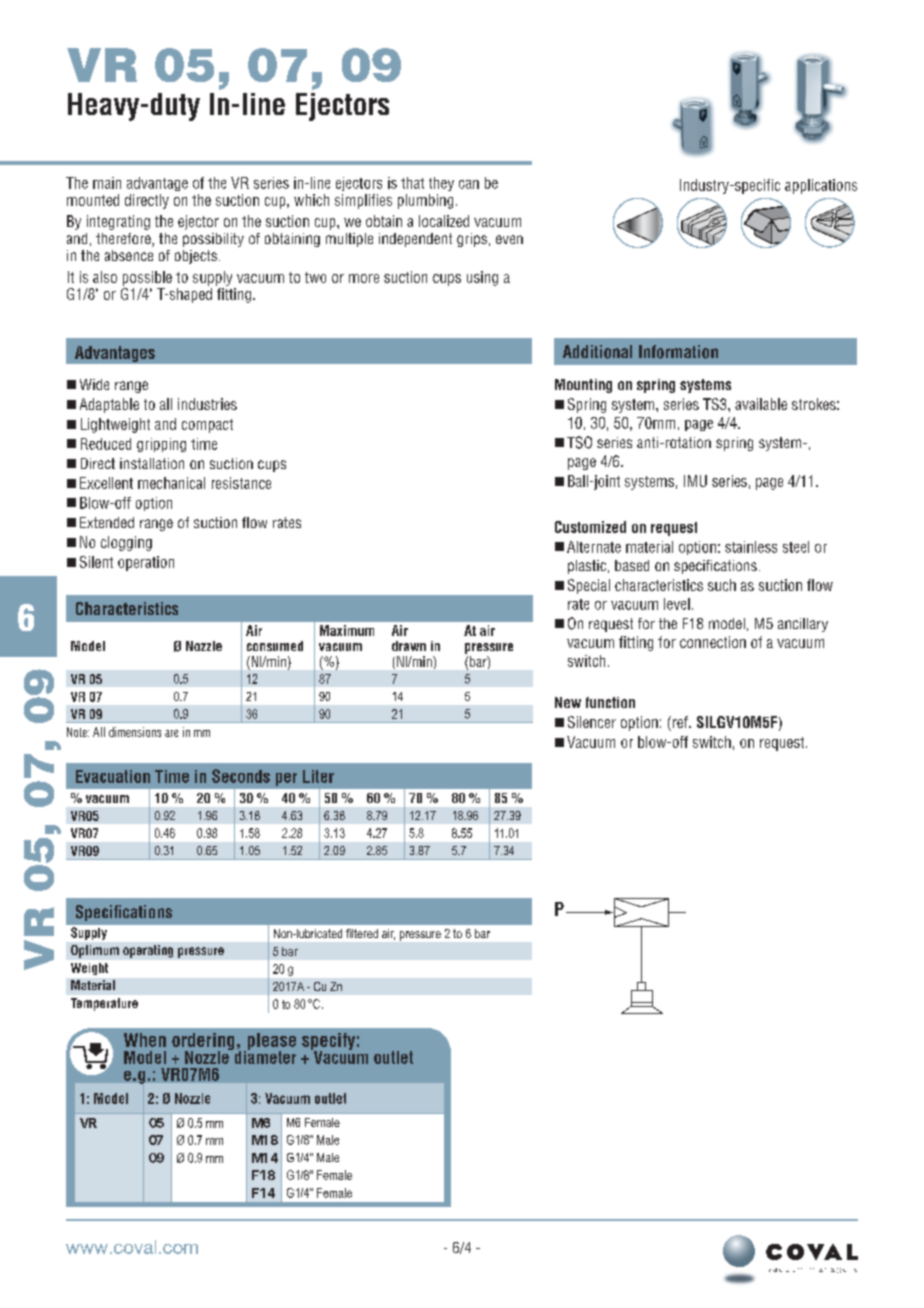  What do you see at coordinates (264, 1056) in the screenshot?
I see `diameter` at bounding box center [264, 1056].
